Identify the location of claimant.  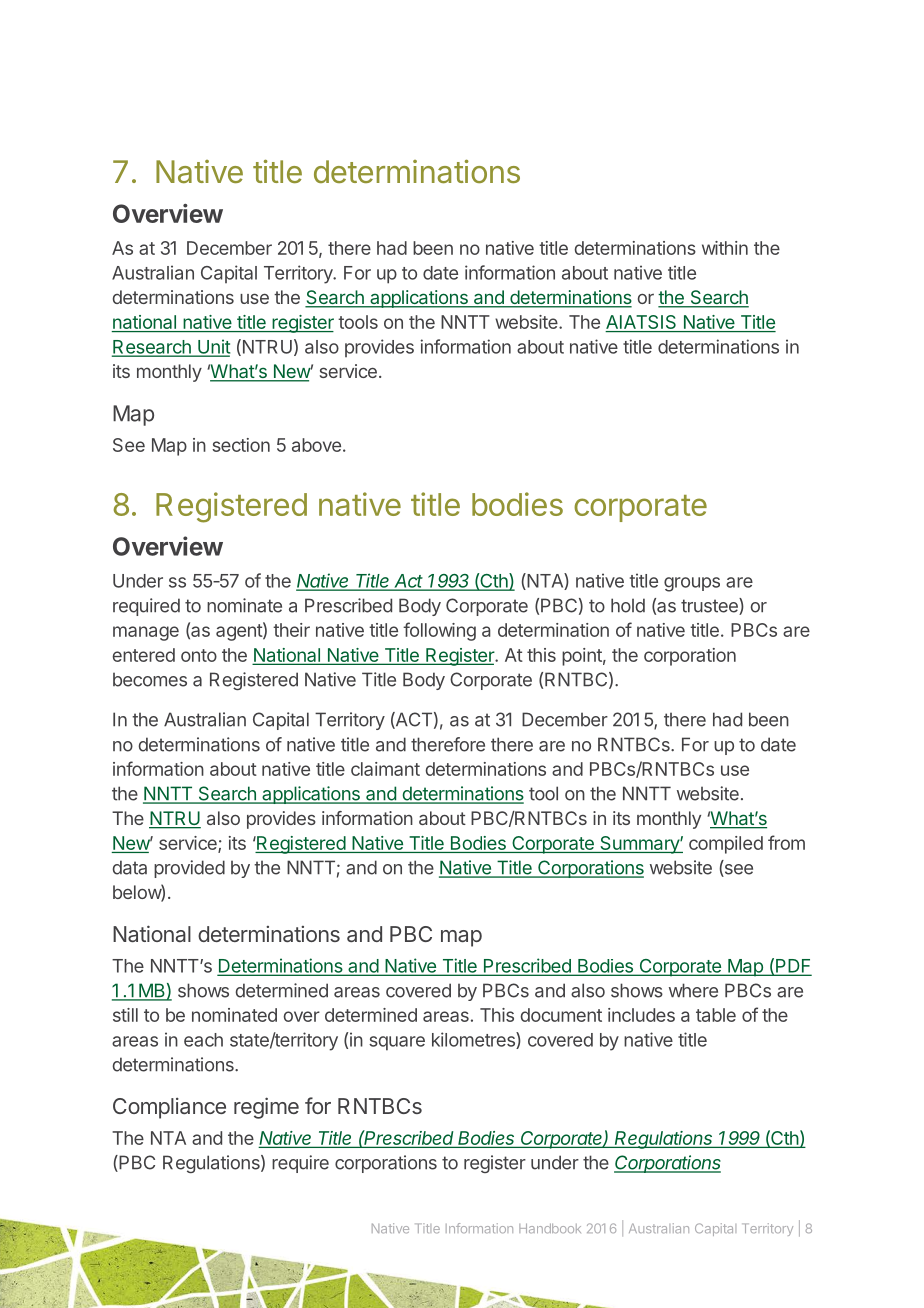
(385, 769).
